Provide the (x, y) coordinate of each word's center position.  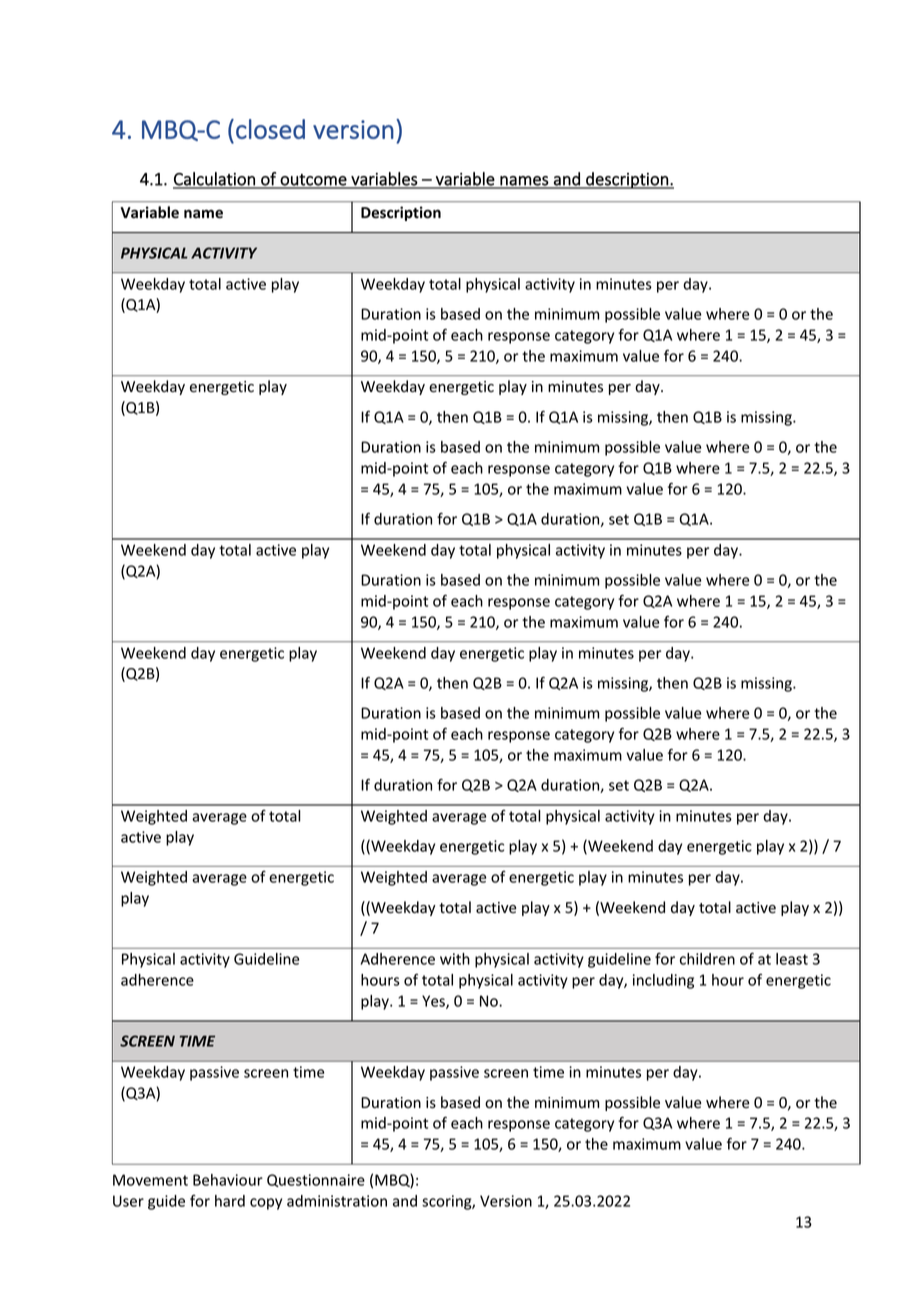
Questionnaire (316, 1180)
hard (230, 1201)
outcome (313, 181)
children (707, 959)
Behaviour (228, 1180)
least (792, 959)
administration (337, 1201)
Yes (434, 1002)
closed (270, 129)
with (455, 959)
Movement (150, 1180)
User (128, 1201)
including (663, 981)
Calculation (215, 180)
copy (266, 1204)
